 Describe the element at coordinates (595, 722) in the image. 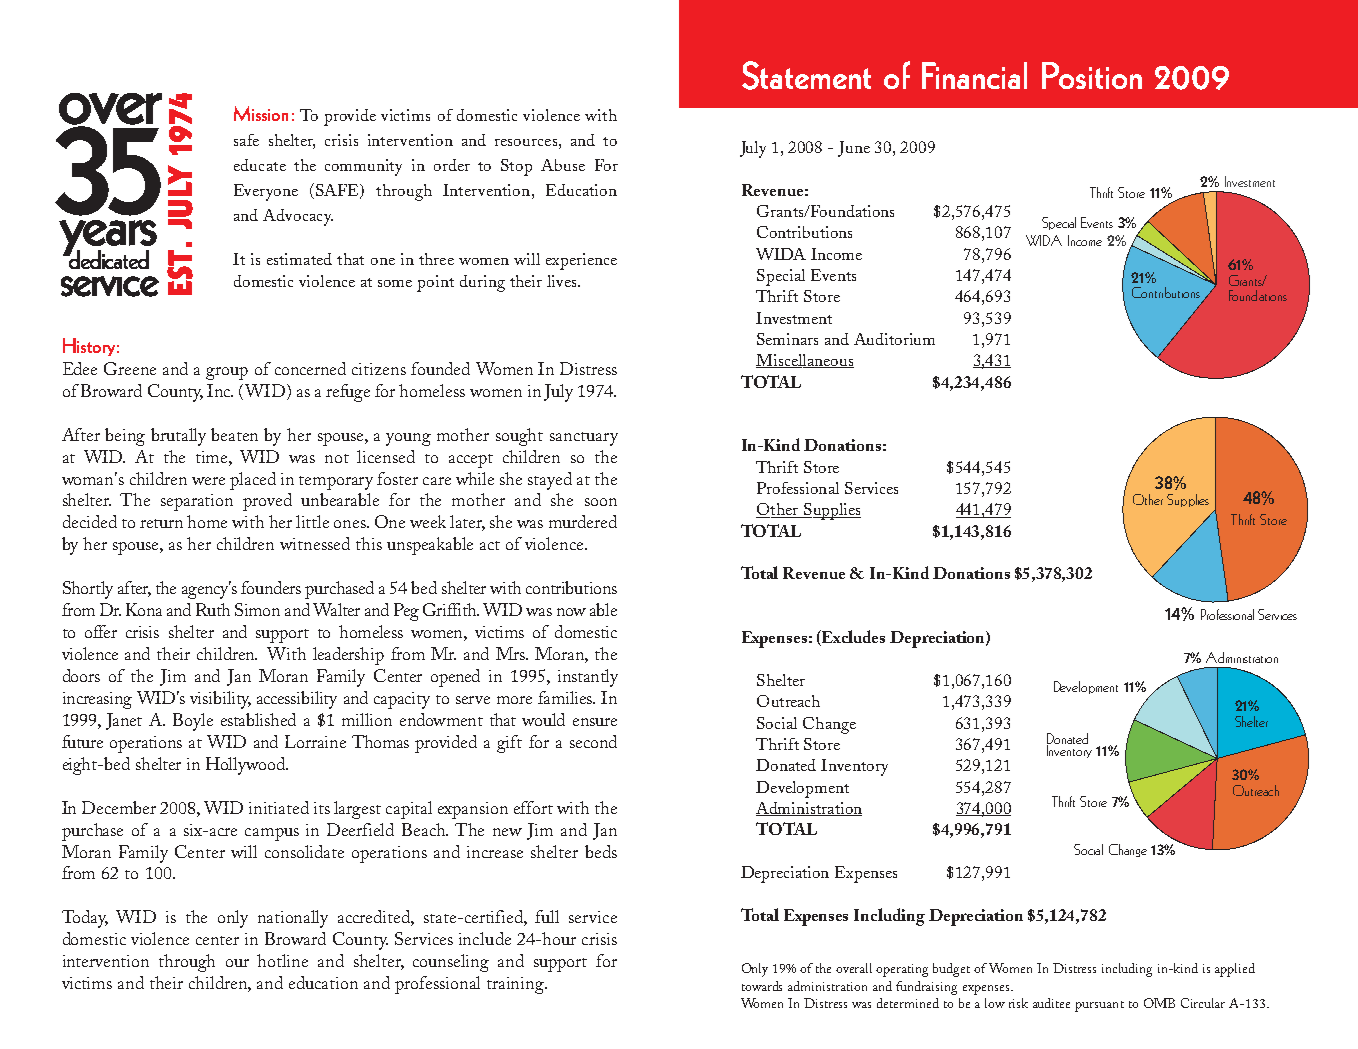

I see `ensure` at that location.
